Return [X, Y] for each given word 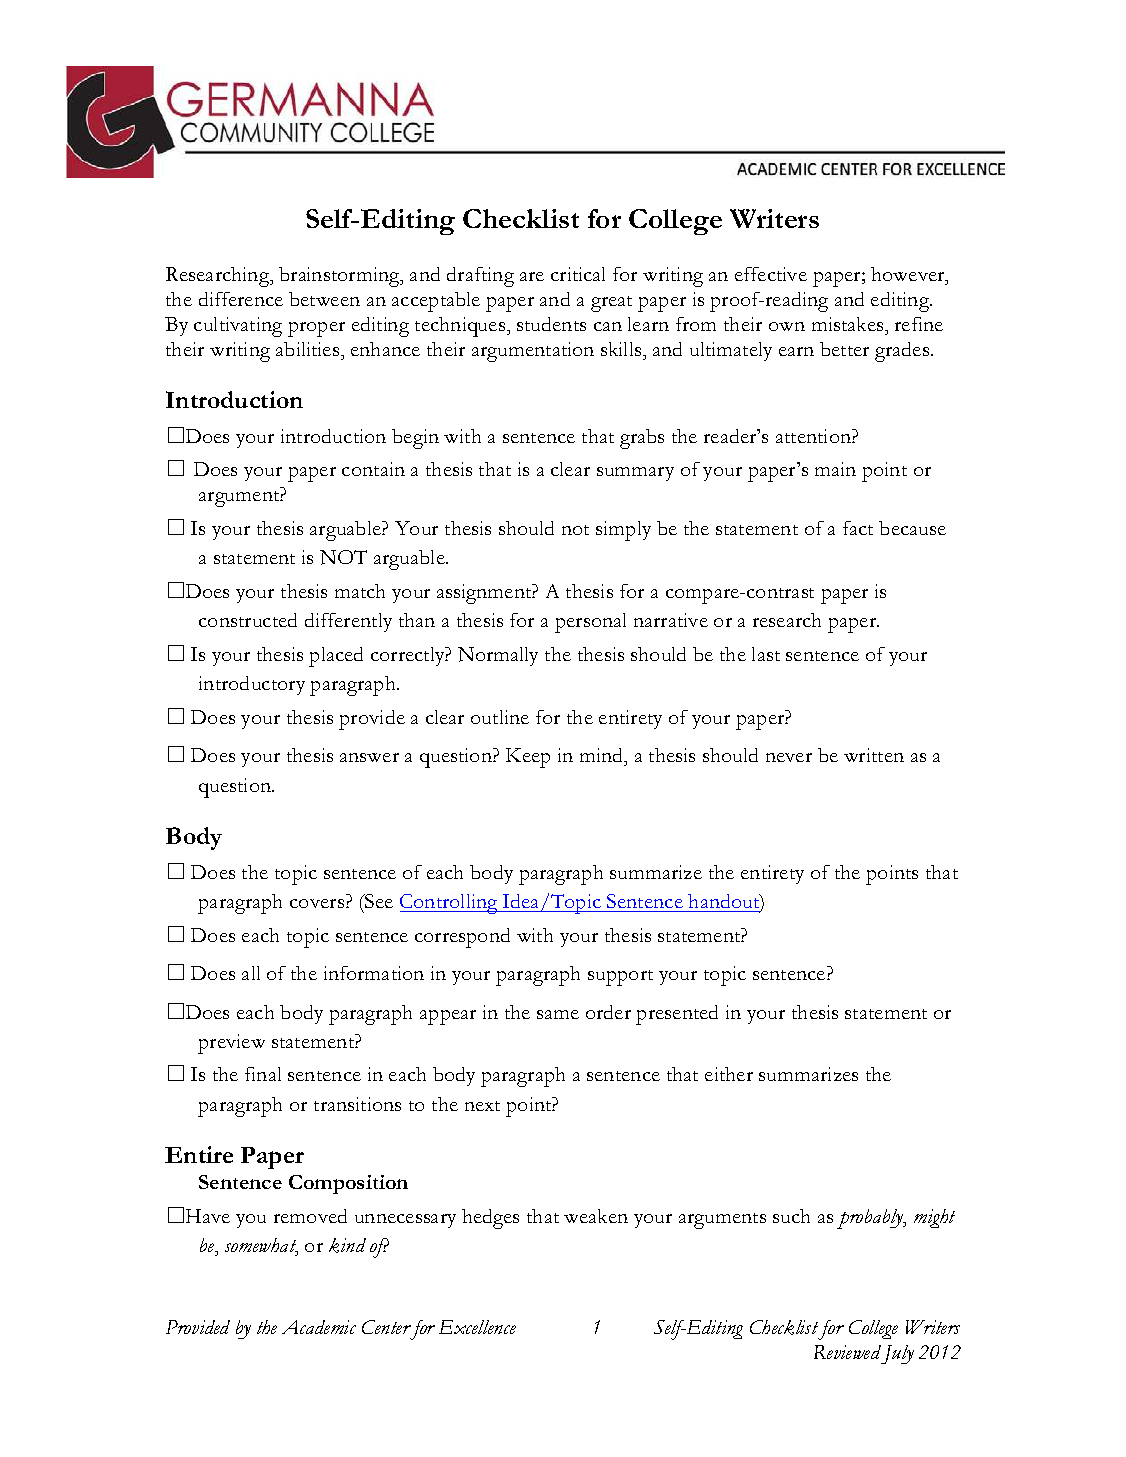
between [324, 299]
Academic [319, 1327]
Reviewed [847, 1352]
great [611, 304]
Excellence [477, 1327]
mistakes [849, 324]
